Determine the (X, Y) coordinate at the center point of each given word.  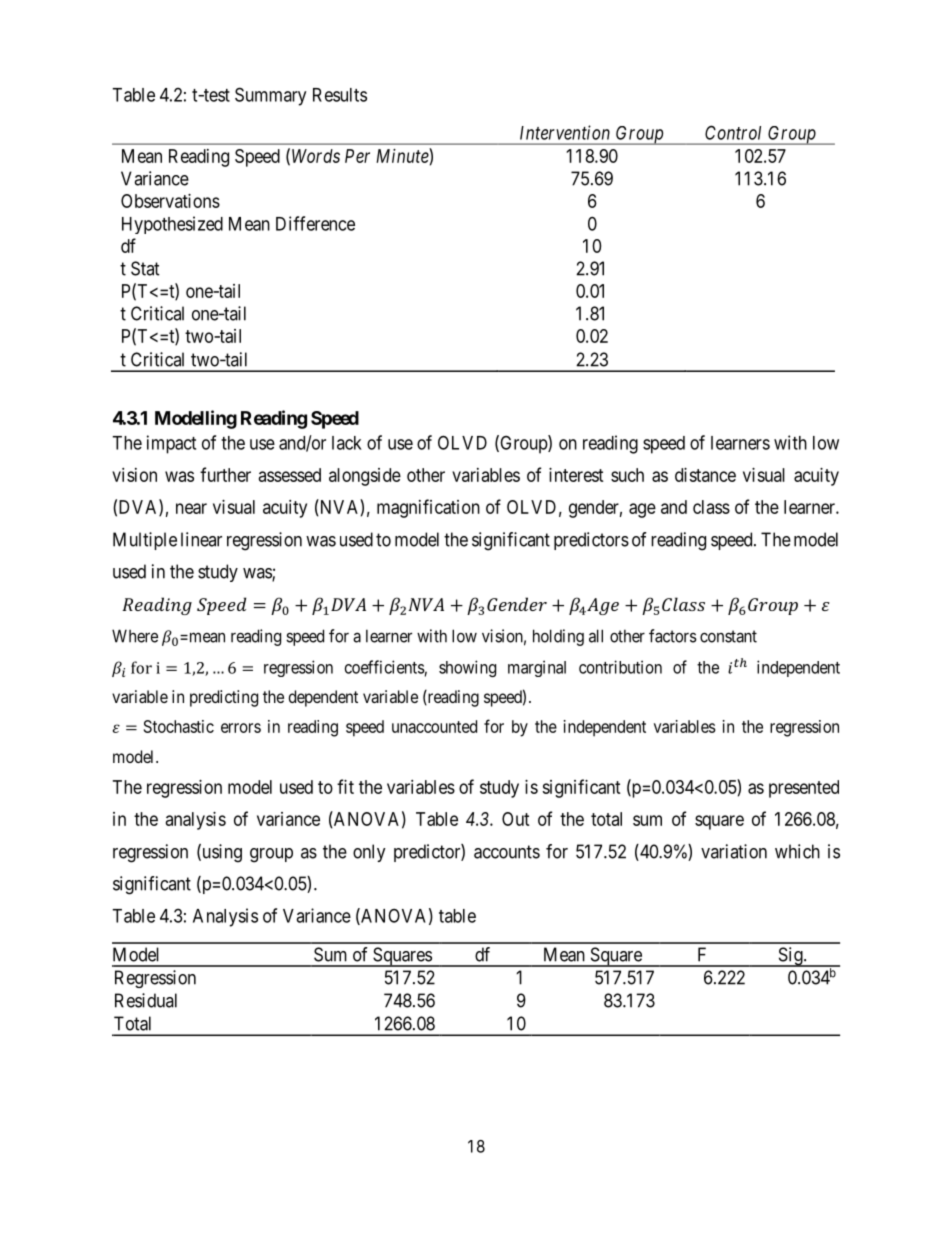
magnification (428, 508)
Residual (146, 1000)
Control (733, 132)
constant (728, 636)
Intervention (565, 132)
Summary (270, 96)
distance (705, 475)
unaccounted (434, 726)
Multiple (145, 541)
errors (241, 728)
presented (804, 789)
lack (347, 443)
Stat (145, 268)
